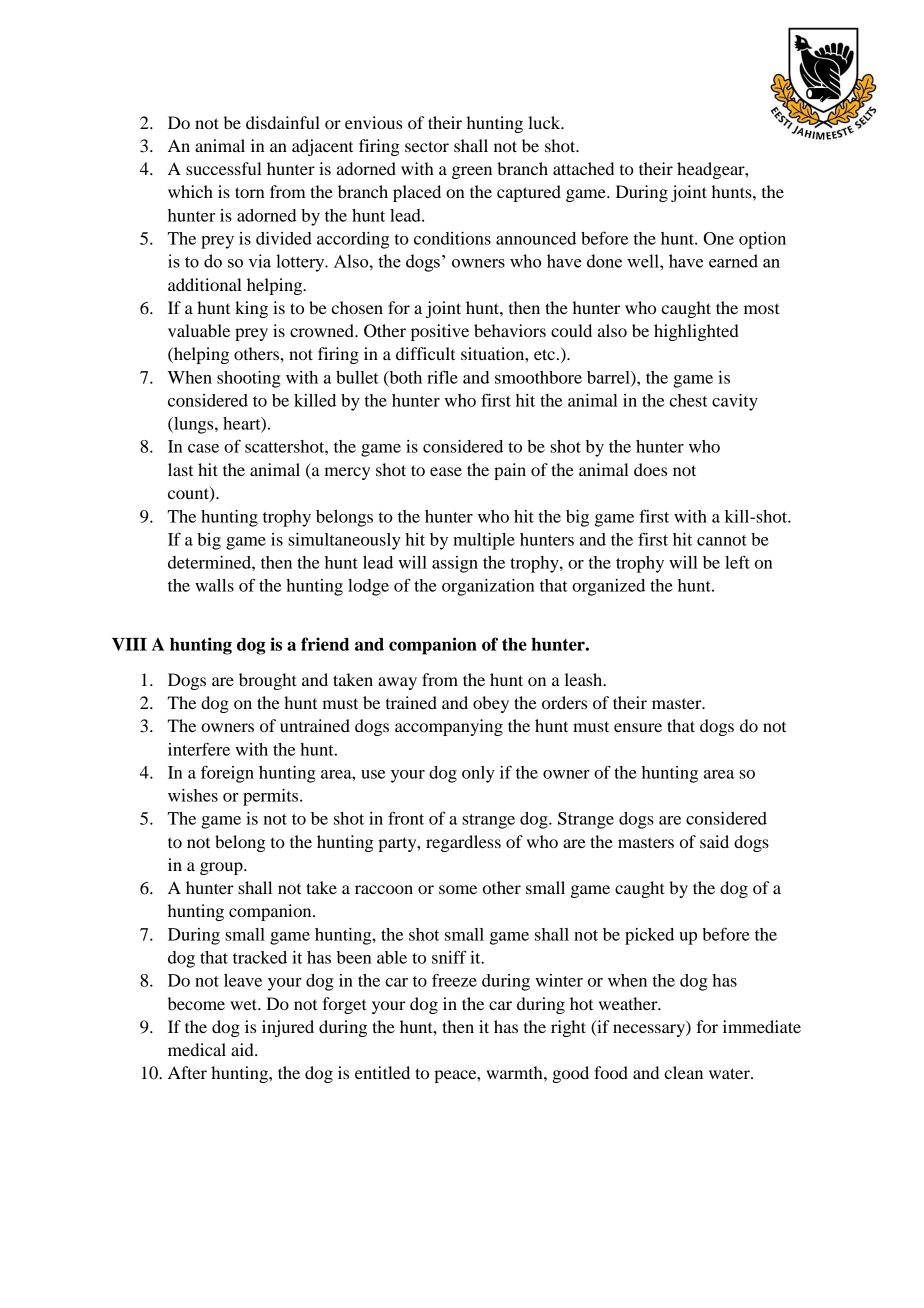 This screenshot has width=924, height=1308. Describe the element at coordinates (382, 1072) in the screenshot. I see `entitled` at that location.
